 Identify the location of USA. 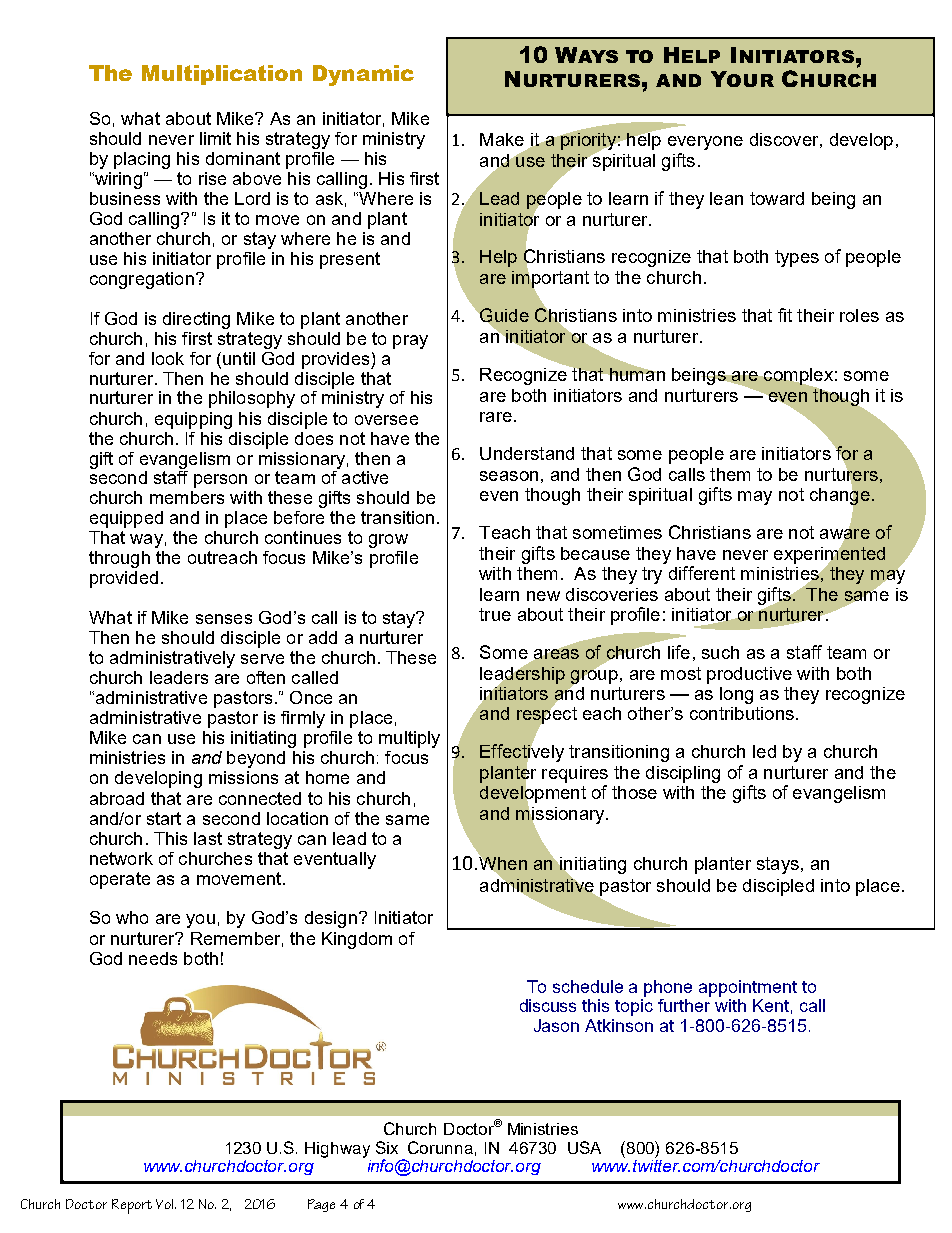
(584, 1147).
